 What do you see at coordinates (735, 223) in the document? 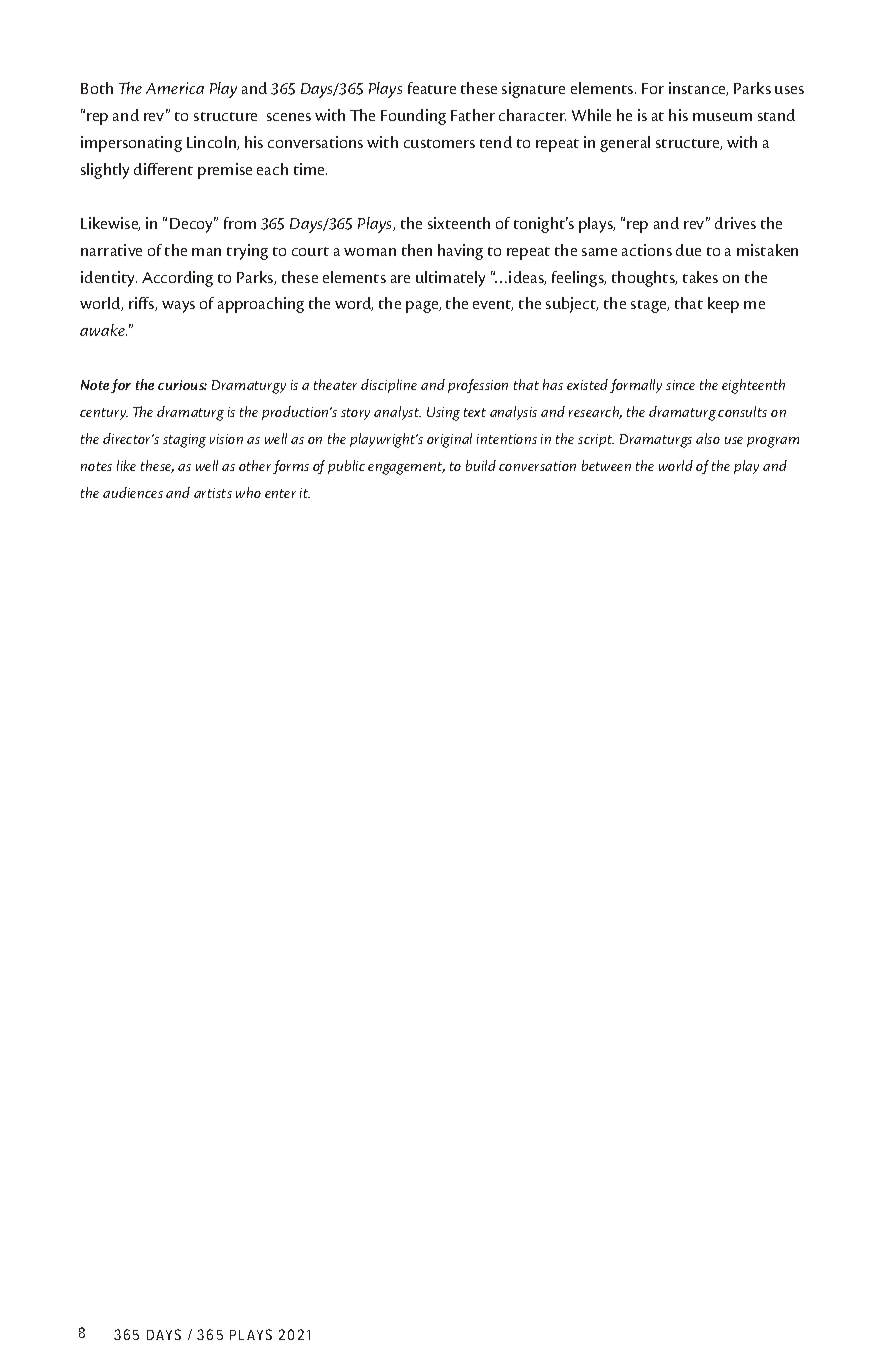
I see `drives` at bounding box center [735, 223].
